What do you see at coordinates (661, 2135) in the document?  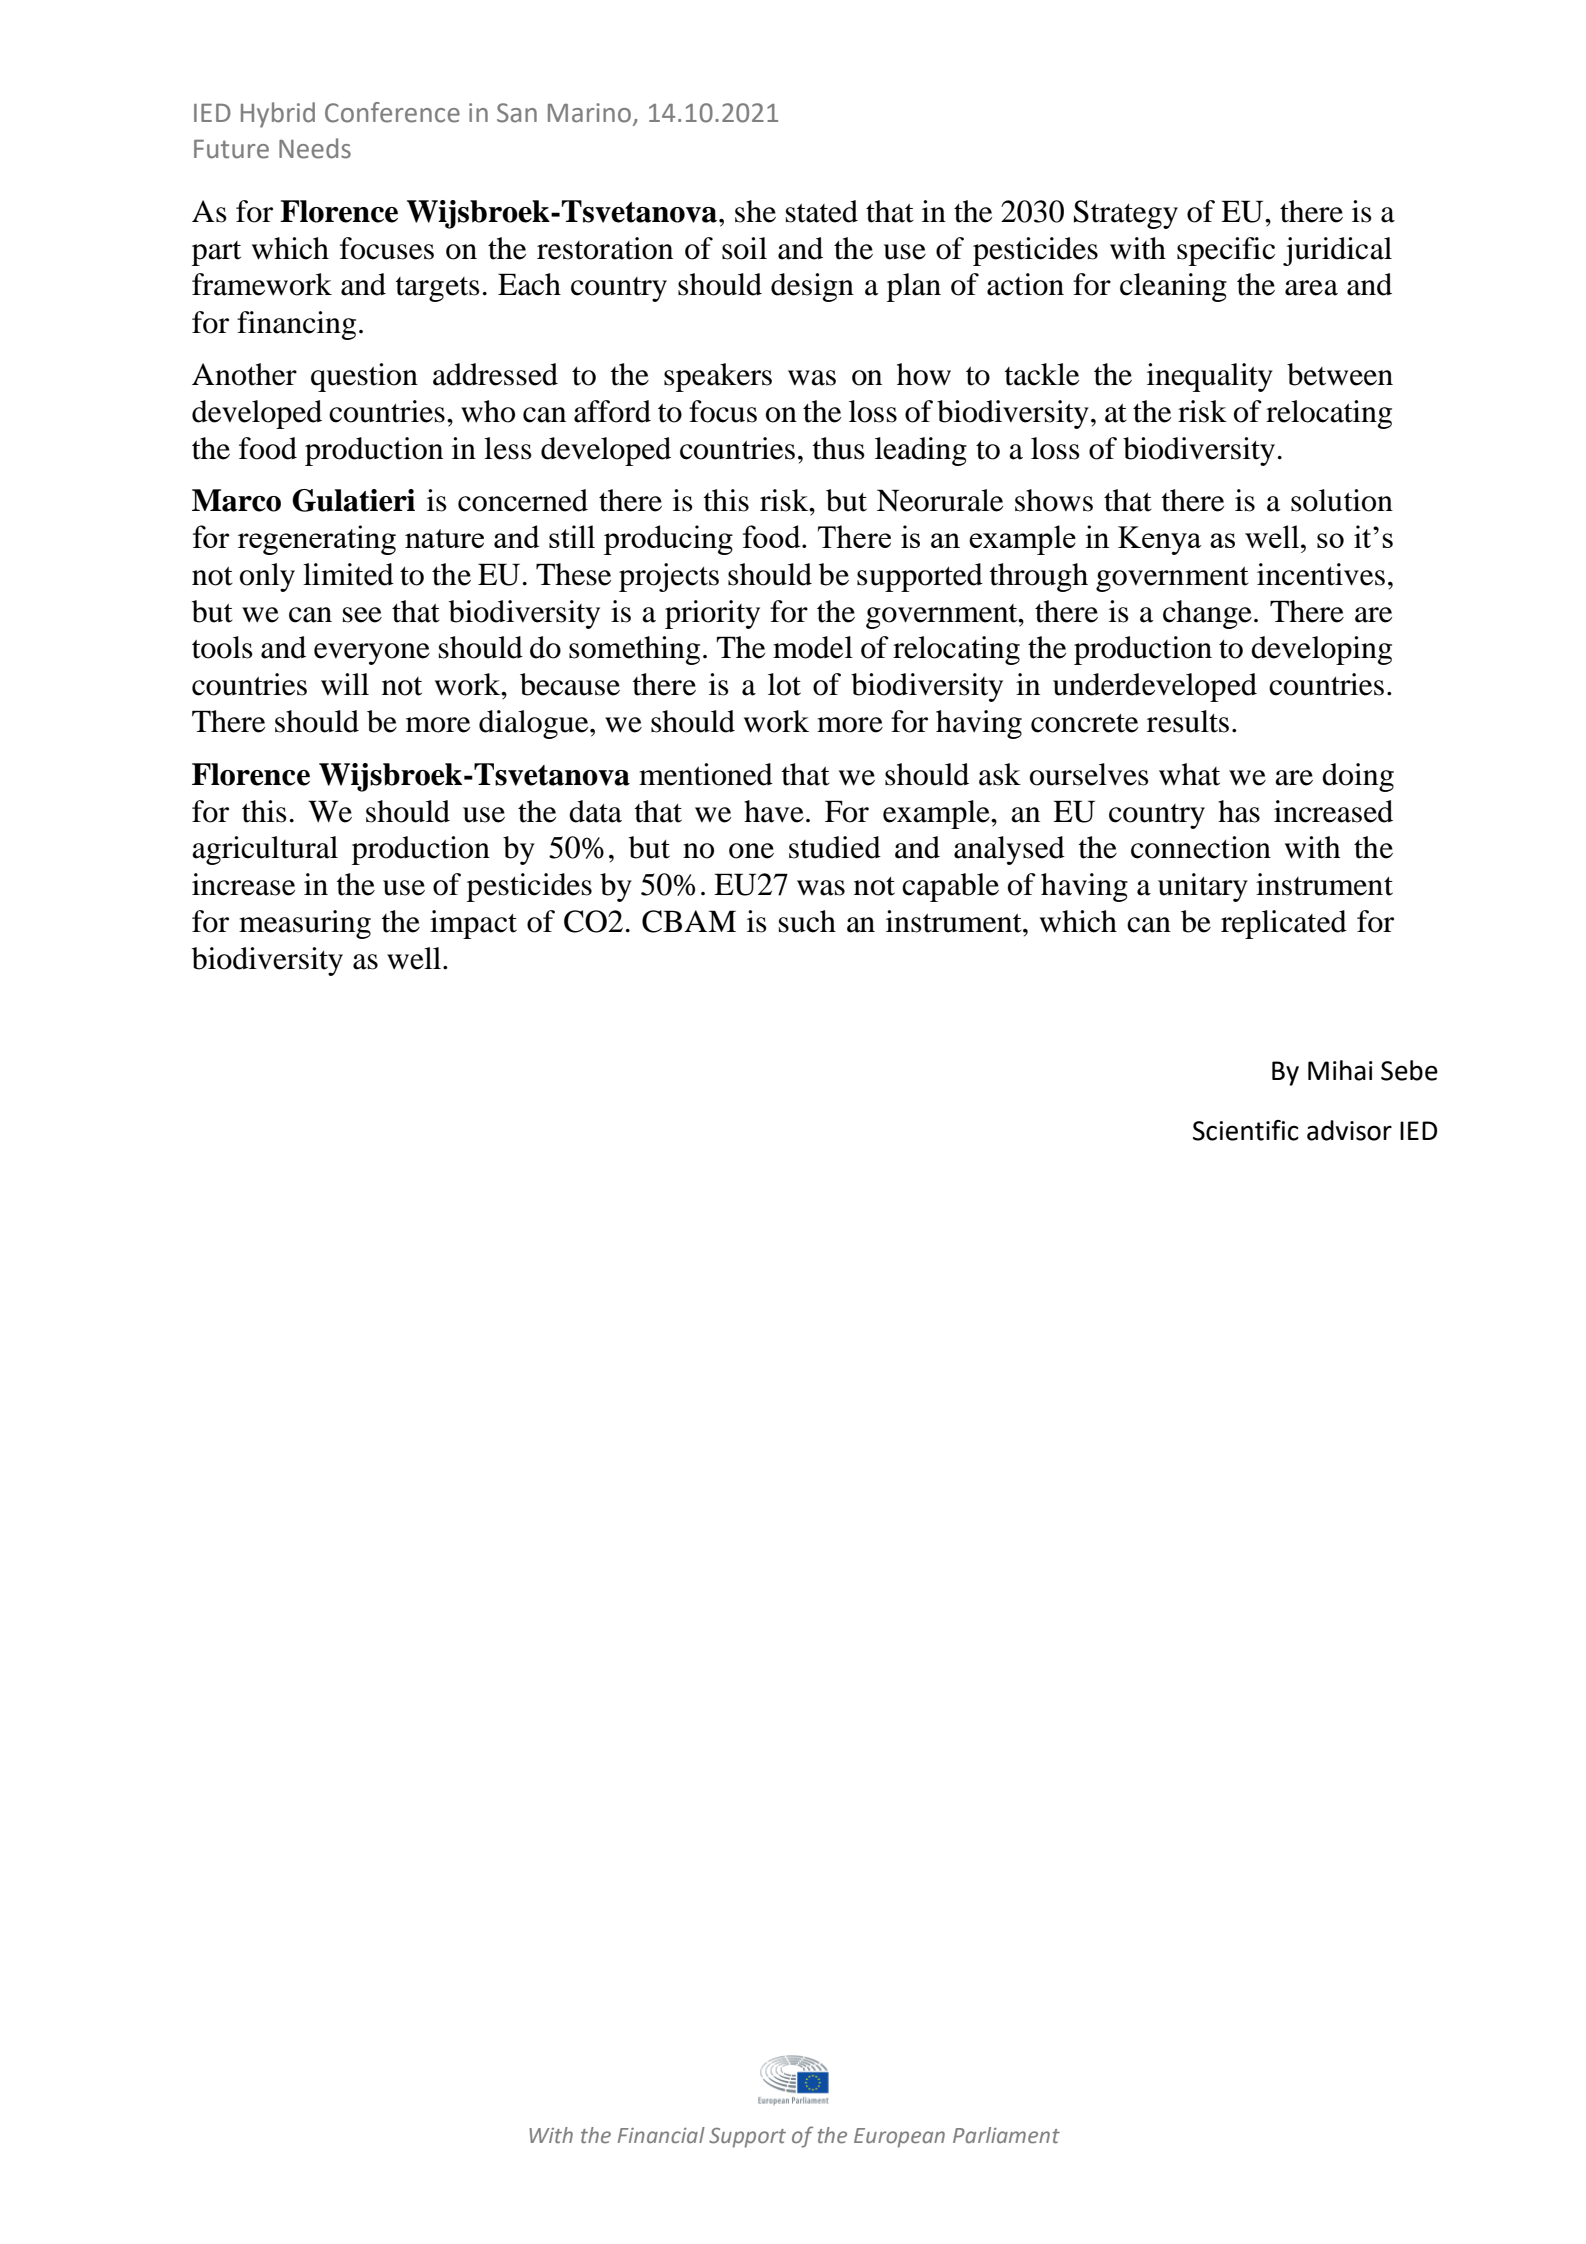 I see `Financial` at bounding box center [661, 2135].
